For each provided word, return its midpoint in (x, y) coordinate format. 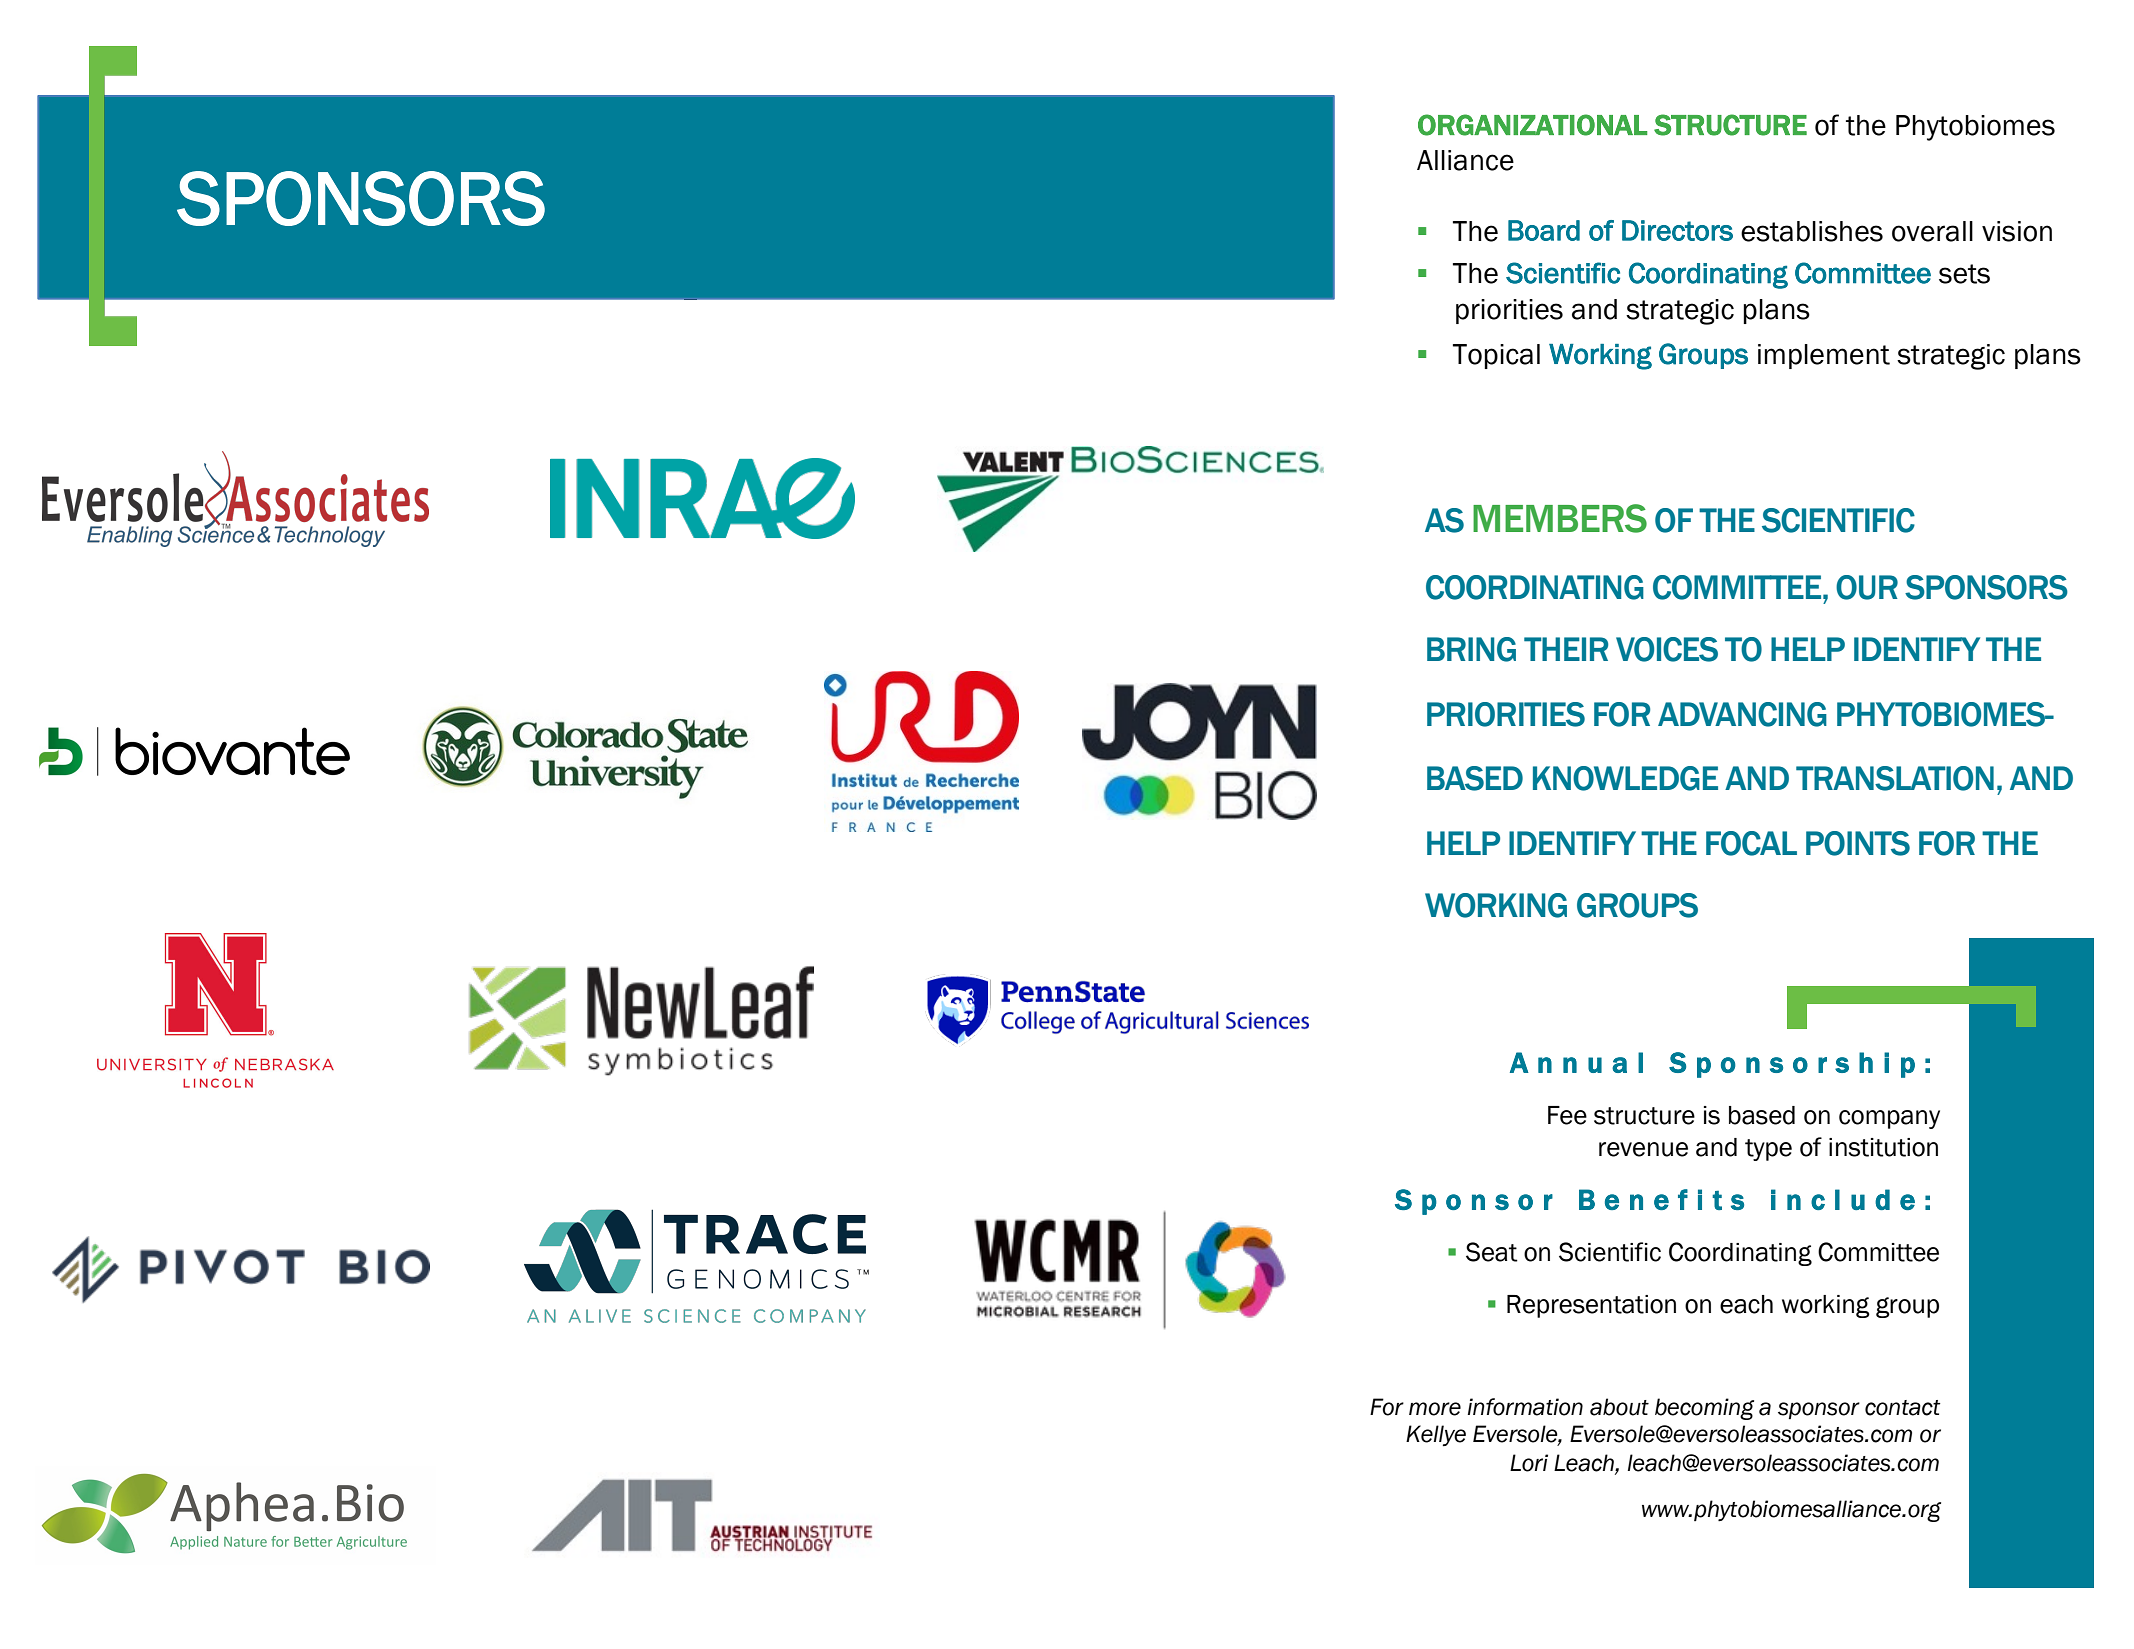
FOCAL (1751, 843)
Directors (1677, 230)
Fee (1567, 1115)
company (1889, 1119)
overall (1932, 231)
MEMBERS (1560, 518)
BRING (1471, 649)
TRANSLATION (1895, 778)
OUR (1867, 587)
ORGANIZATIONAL (1532, 125)
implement (1824, 356)
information (1525, 1407)
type (1768, 1150)
